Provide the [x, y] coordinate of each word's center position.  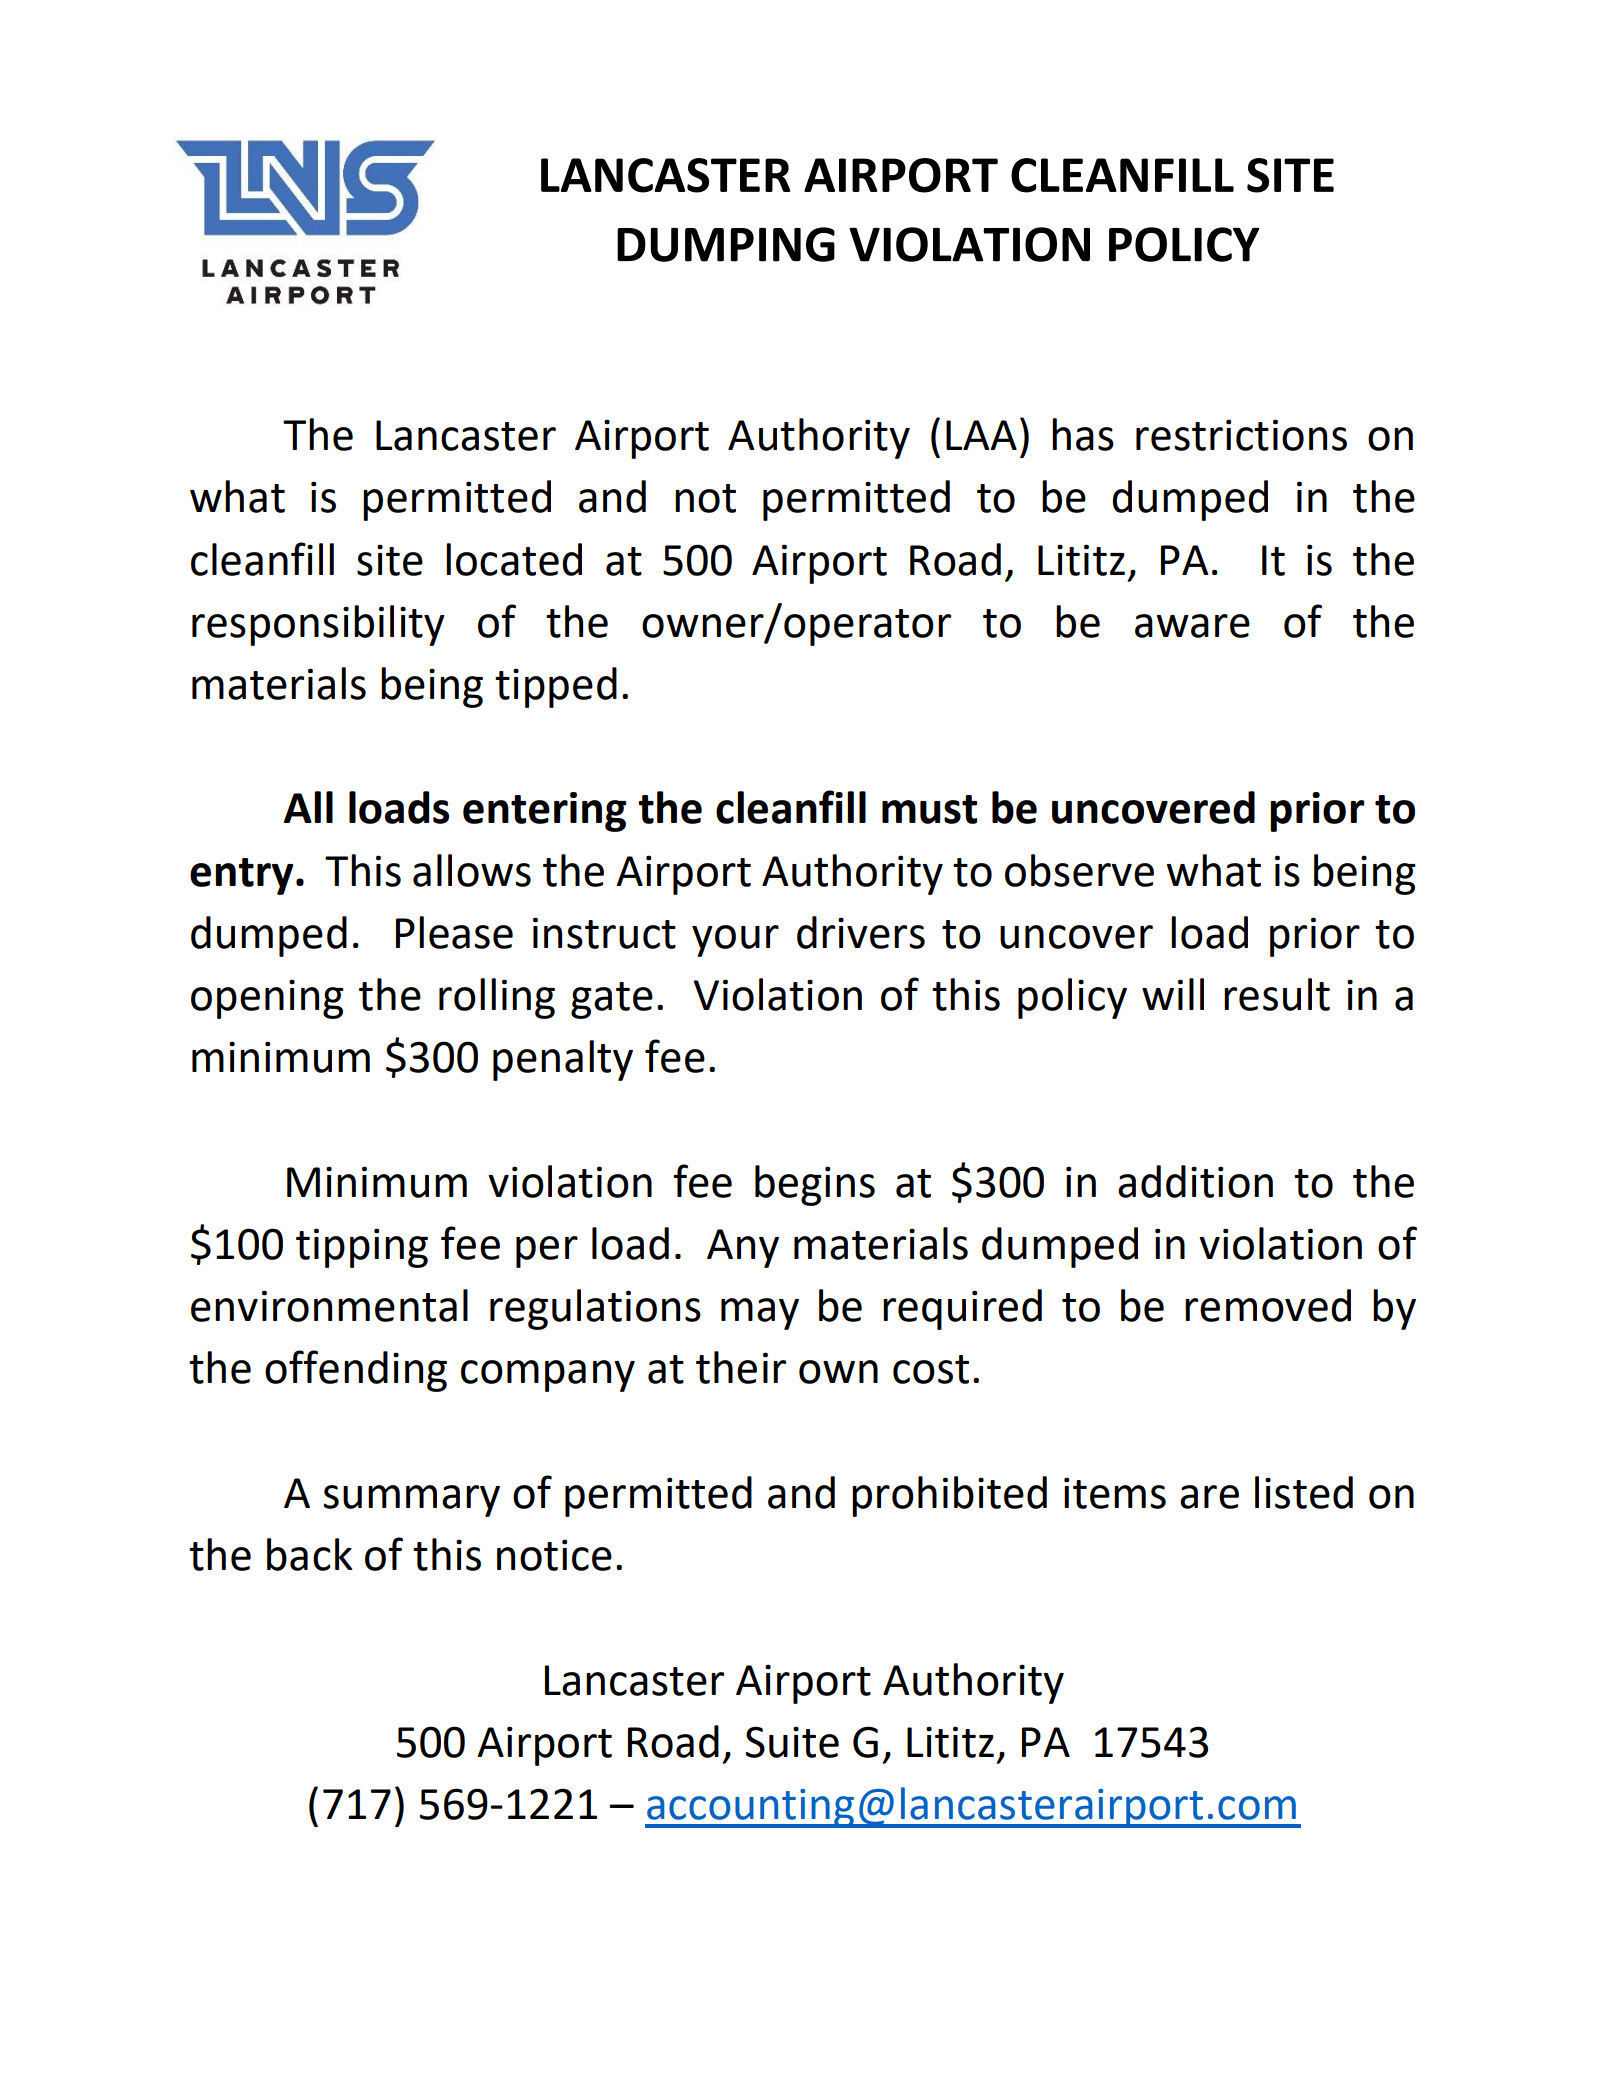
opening [267, 999]
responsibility [318, 625]
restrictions [1241, 435]
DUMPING [726, 244]
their [741, 1367]
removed [1268, 1305]
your [735, 941]
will [1173, 994]
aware [1192, 626]
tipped [556, 687]
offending [356, 1371]
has [1083, 434]
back [310, 1554]
